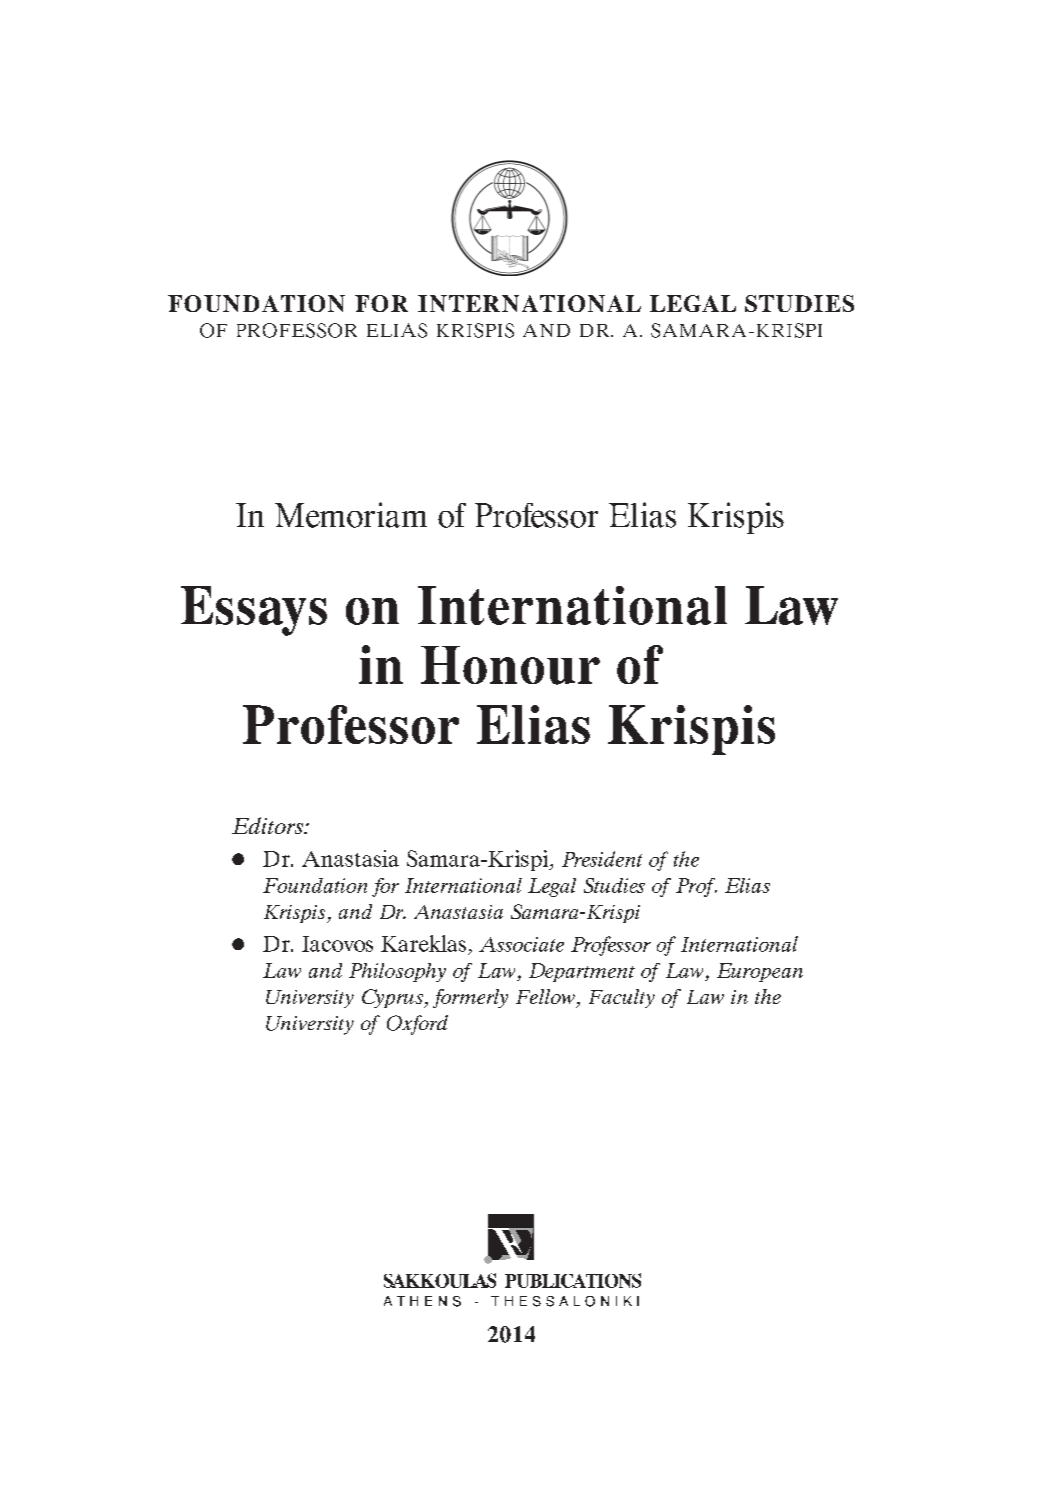 Image resolution: width=1054 pixels, height=1489 pixels. What do you see at coordinates (602, 859) in the screenshot?
I see `President` at bounding box center [602, 859].
